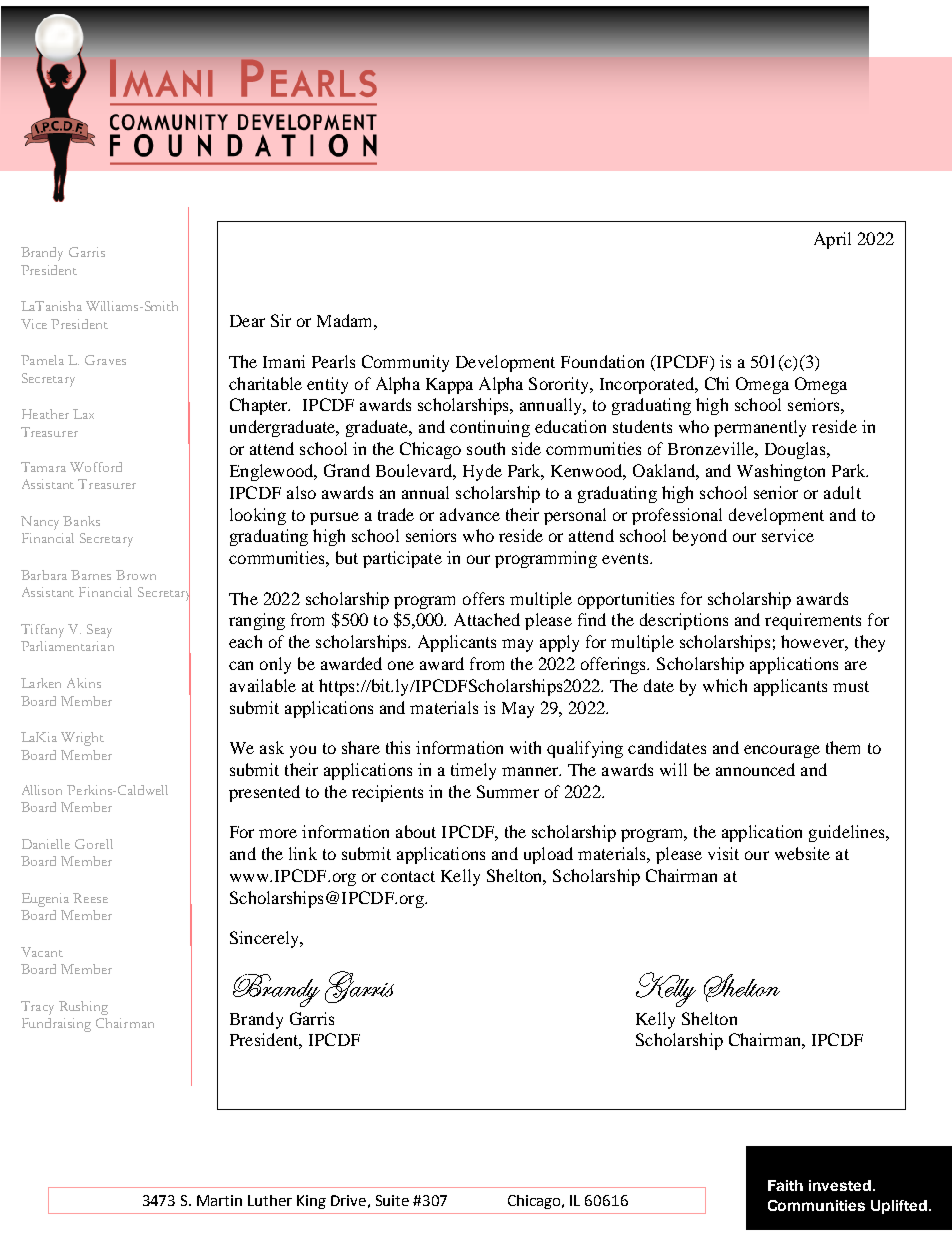 Image resolution: width=952 pixels, height=1233 pixels. What do you see at coordinates (219, 1200) in the screenshot?
I see `Martin` at bounding box center [219, 1200].
